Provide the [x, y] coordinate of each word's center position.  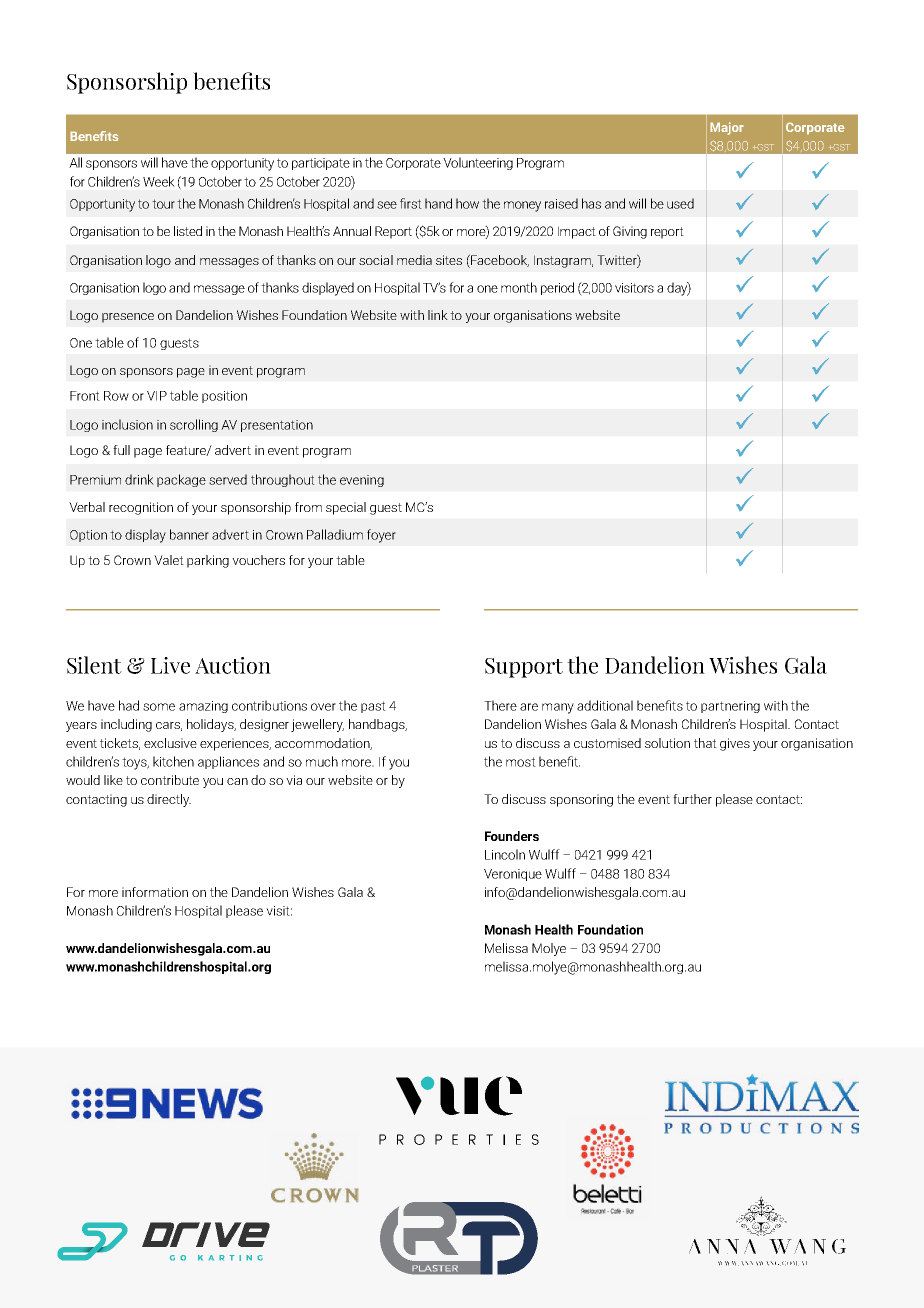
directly [169, 800]
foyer [381, 536]
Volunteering [478, 163]
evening [362, 481]
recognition [141, 508]
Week [159, 181]
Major [727, 128]
